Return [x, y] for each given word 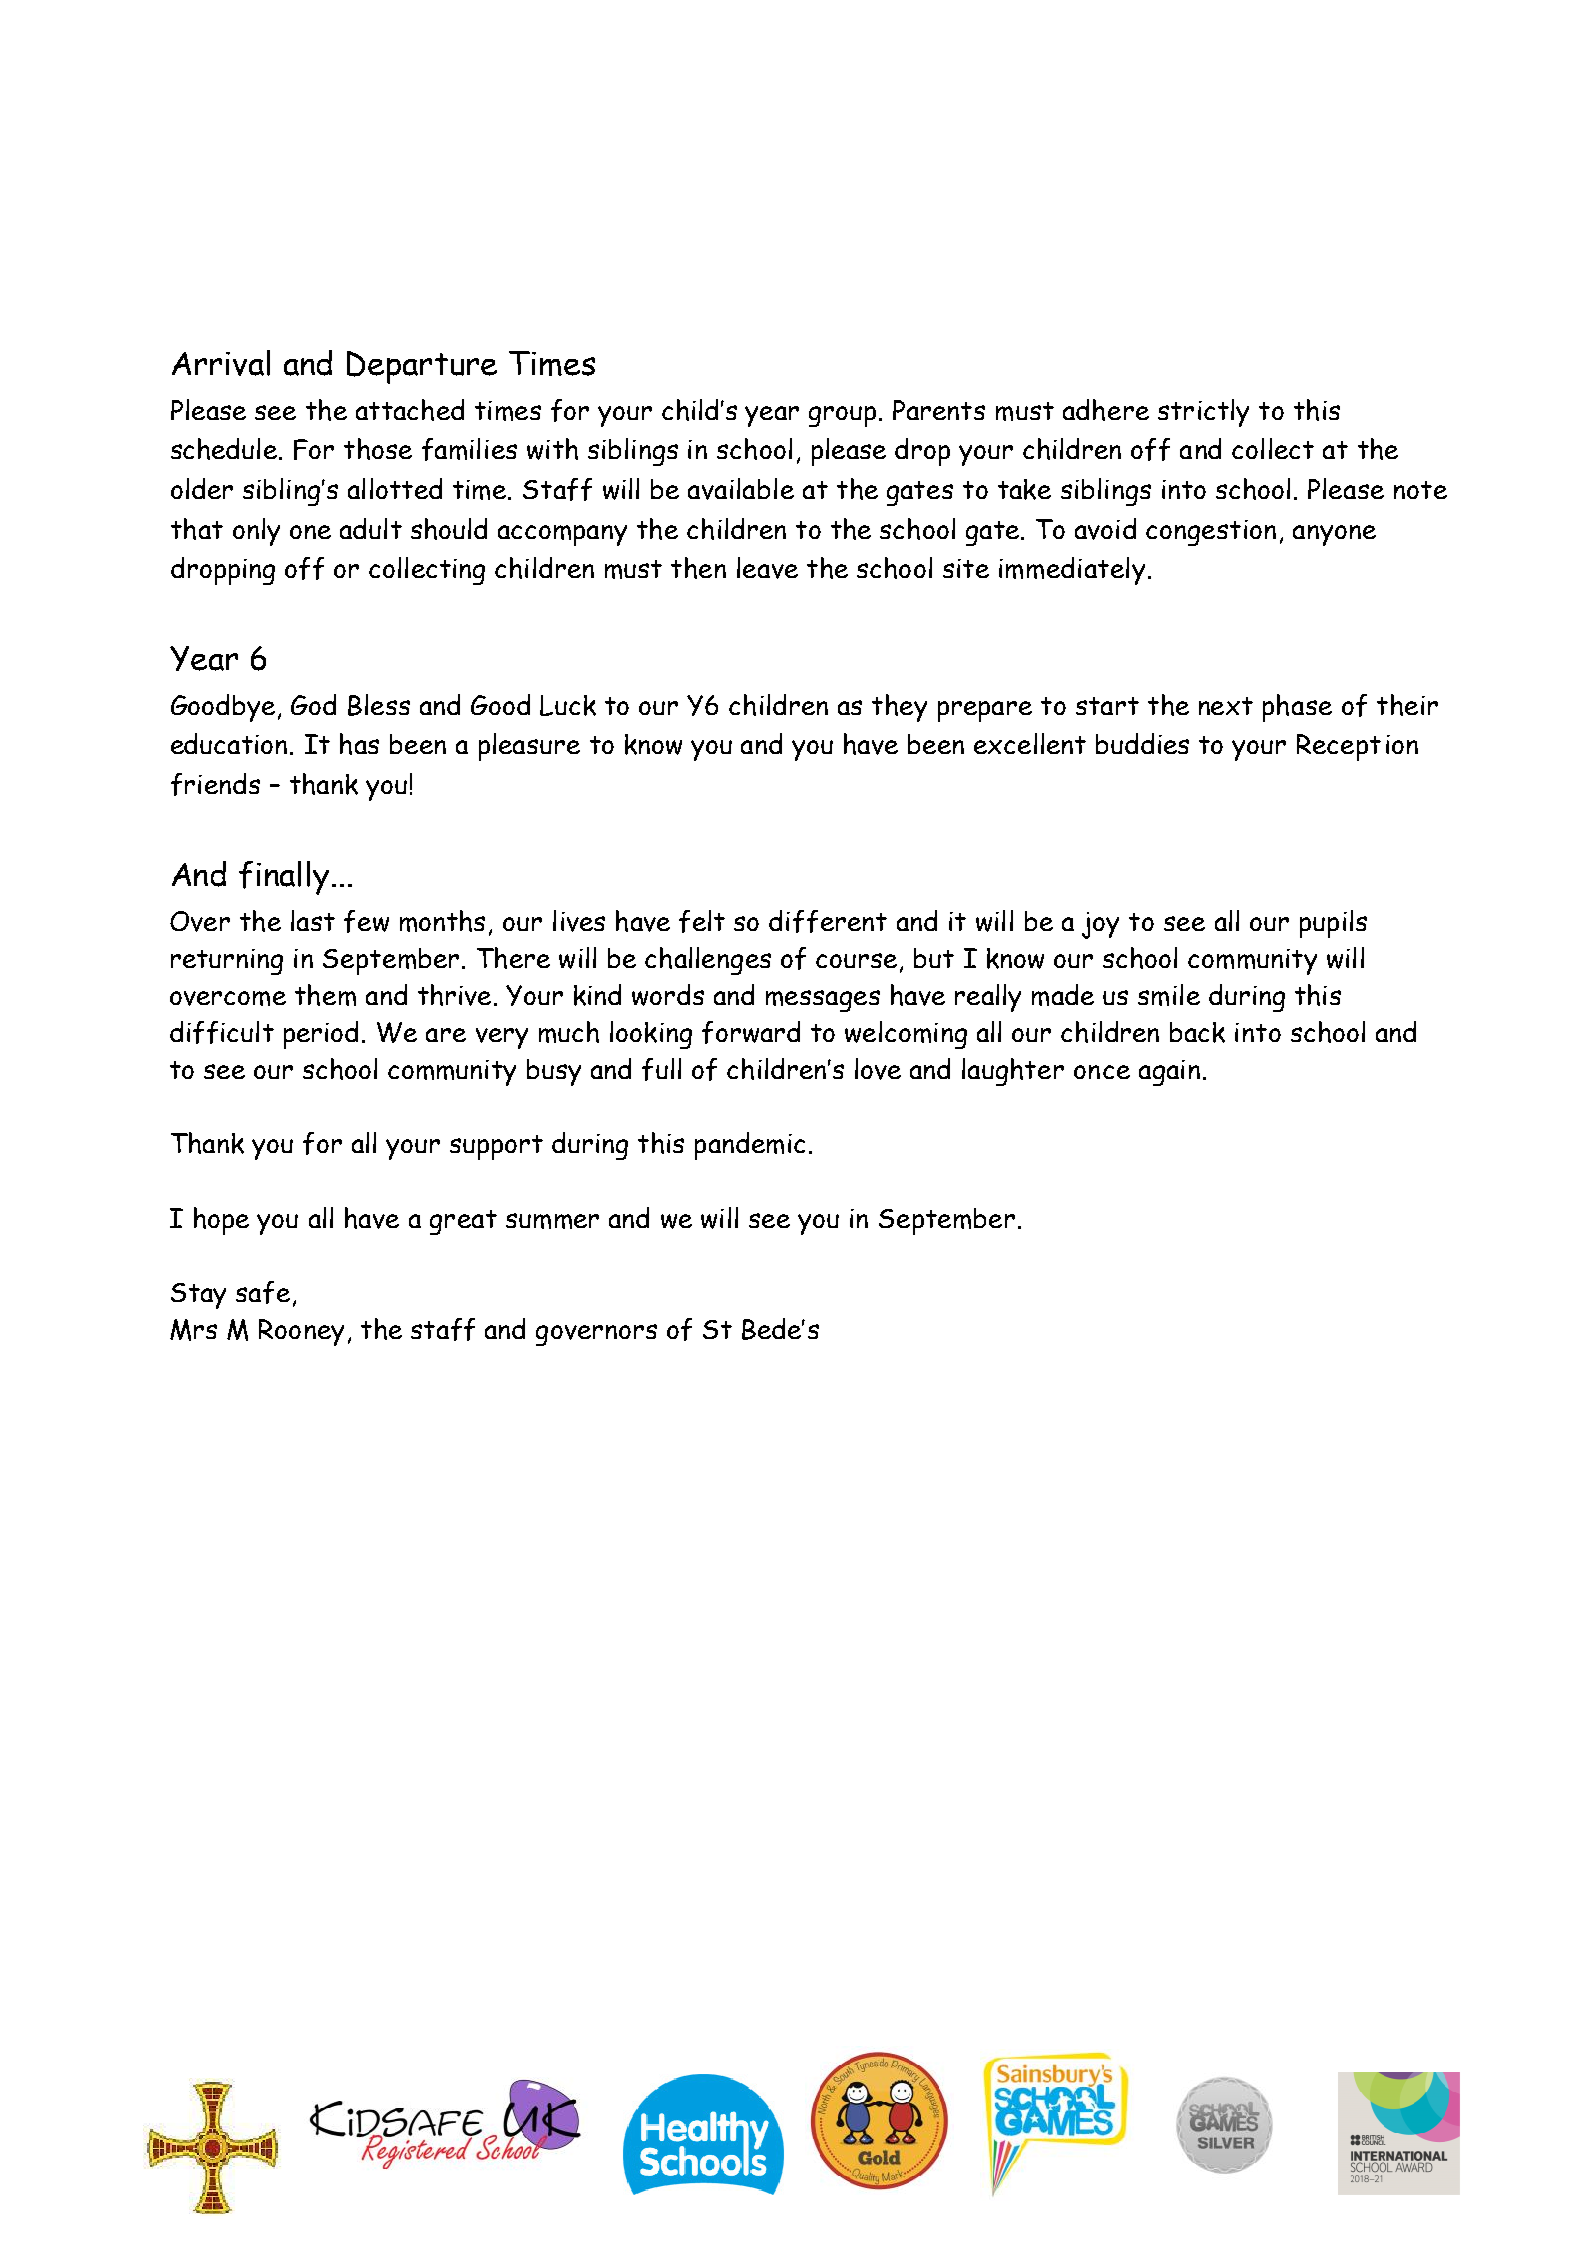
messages [823, 1001]
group [844, 416]
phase [1297, 708]
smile [1169, 995]
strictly [1203, 413]
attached [410, 410]
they [899, 708]
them [325, 995]
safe [263, 1292]
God [313, 704]
